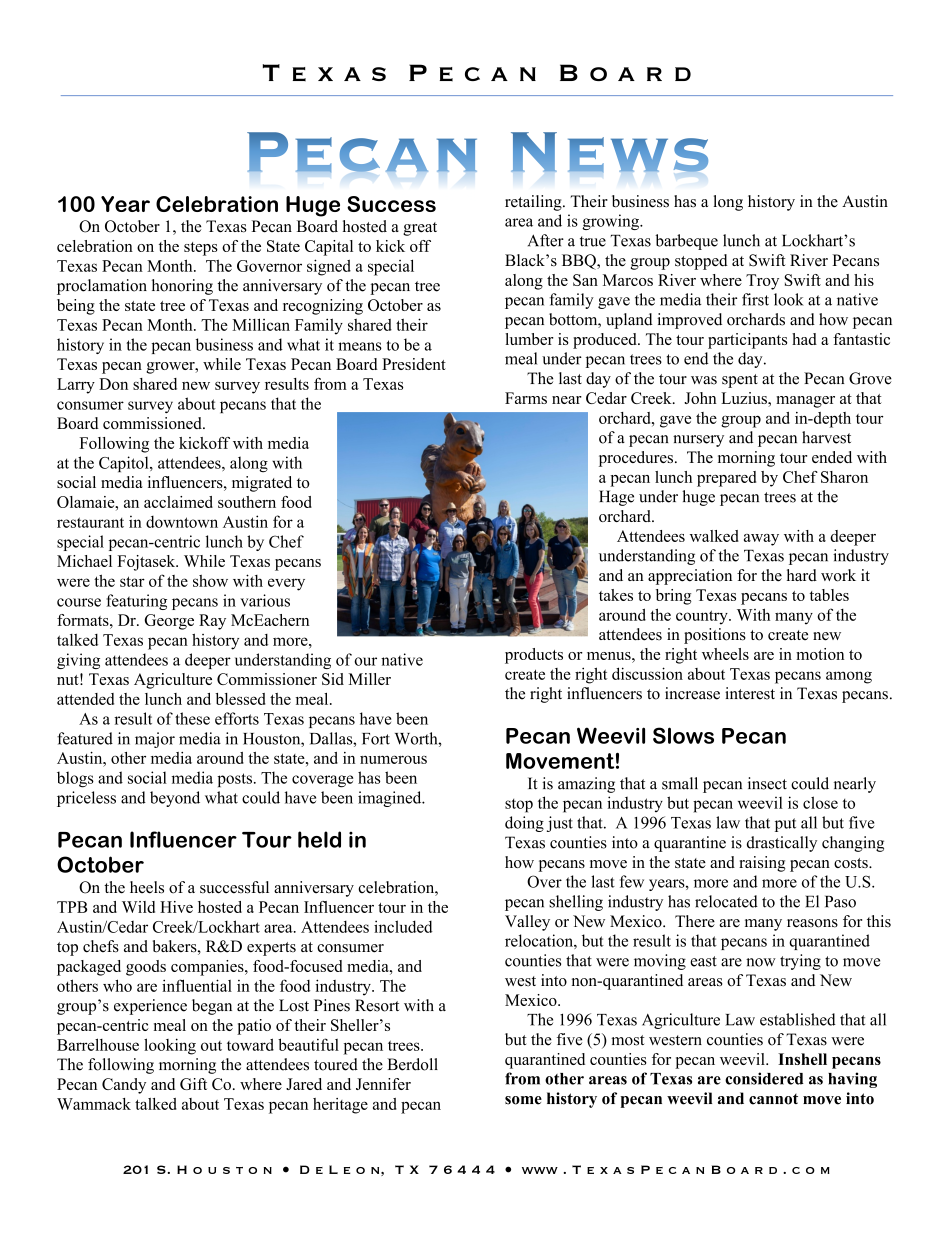 The height and width of the screenshot is (1233, 952). What do you see at coordinates (193, 1084) in the screenshot?
I see `Gift` at bounding box center [193, 1084].
